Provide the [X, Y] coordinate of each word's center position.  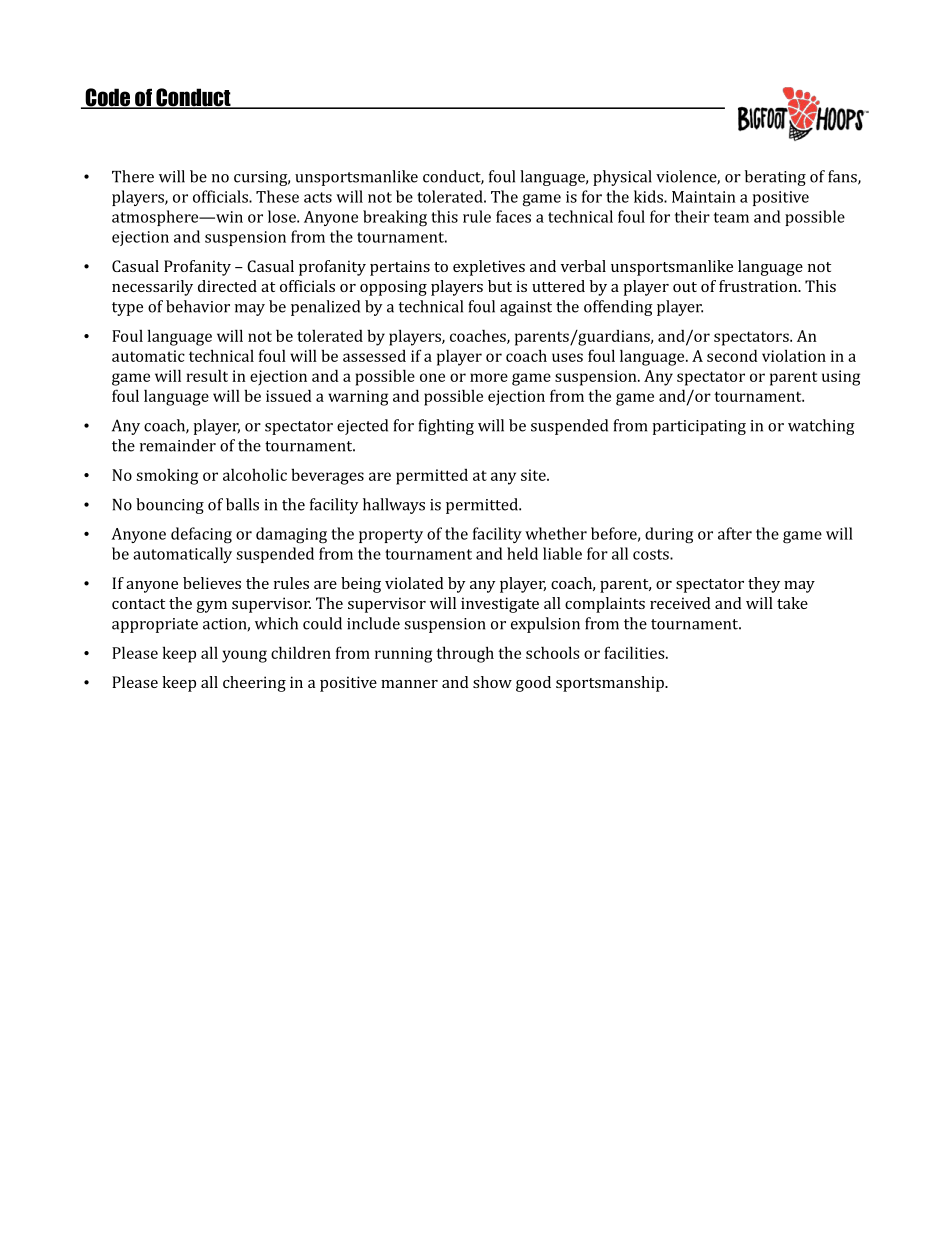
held [522, 553]
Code [108, 98]
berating [775, 178]
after [735, 533]
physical [622, 178]
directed [227, 286]
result [207, 375]
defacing [201, 535]
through [465, 654]
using [841, 378]
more [489, 377]
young [244, 656]
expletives [489, 268]
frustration [759, 286]
